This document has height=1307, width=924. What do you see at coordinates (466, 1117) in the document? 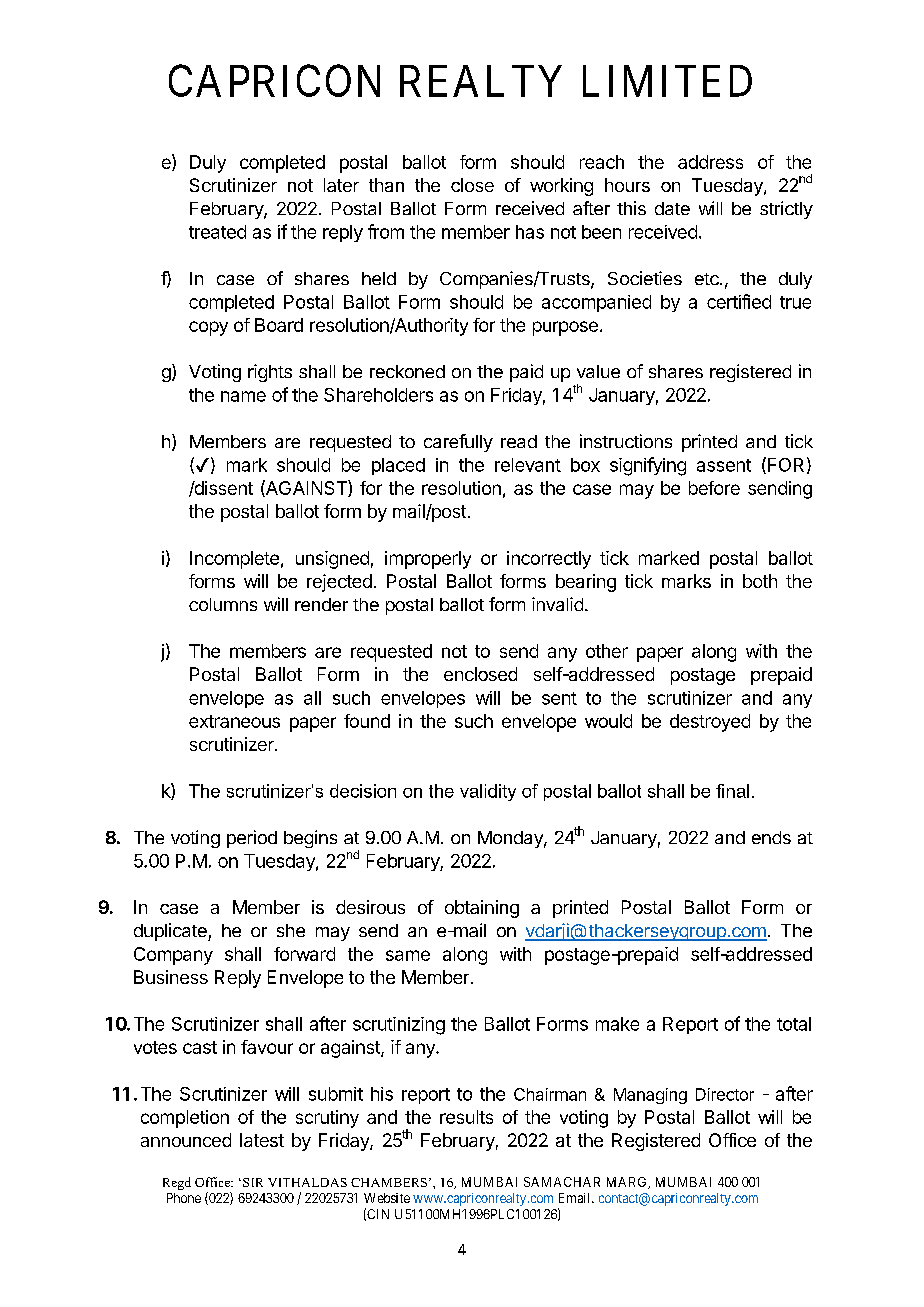
I see `results` at bounding box center [466, 1117].
